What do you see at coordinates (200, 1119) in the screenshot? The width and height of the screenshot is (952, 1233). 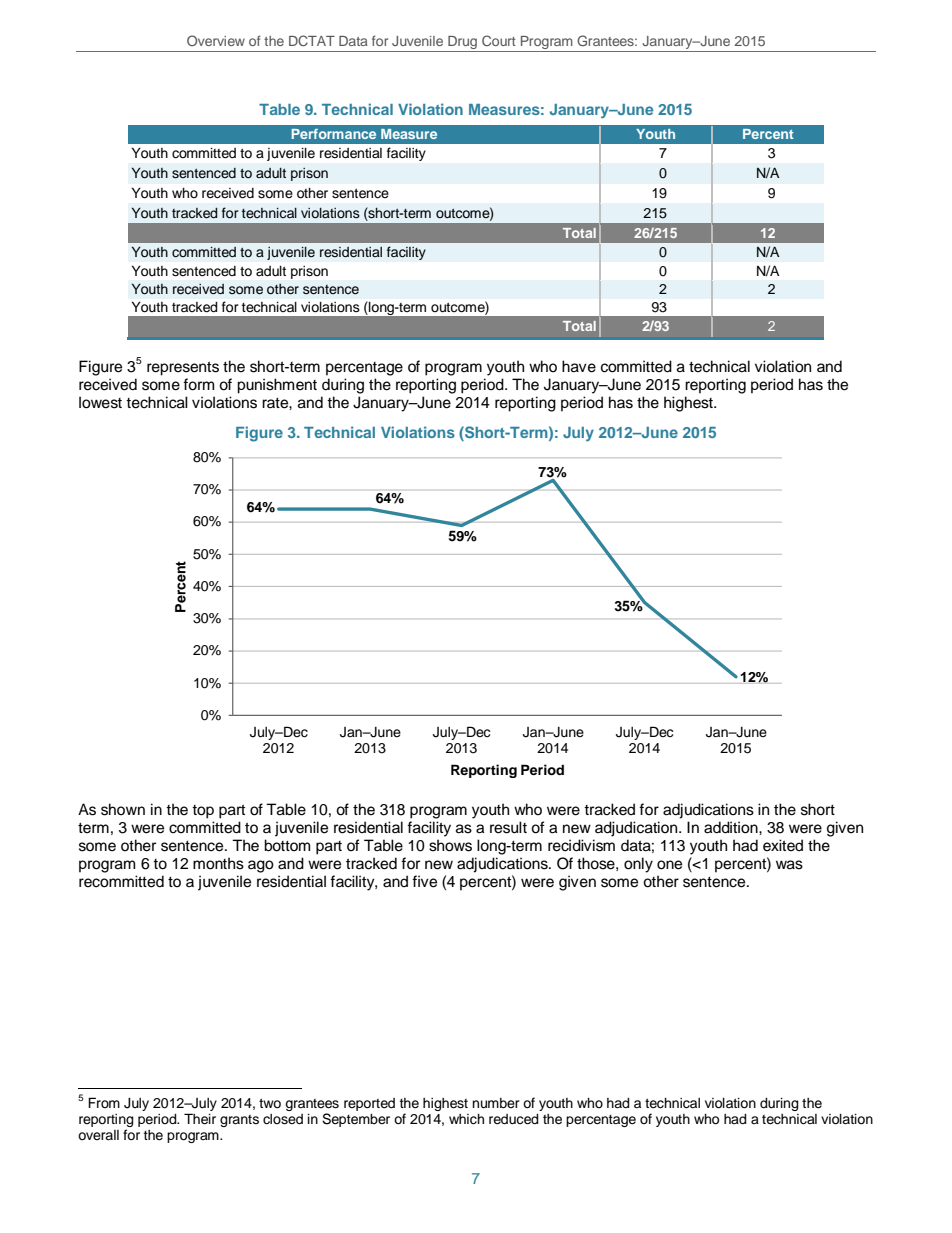 I see `Their` at bounding box center [200, 1119].
